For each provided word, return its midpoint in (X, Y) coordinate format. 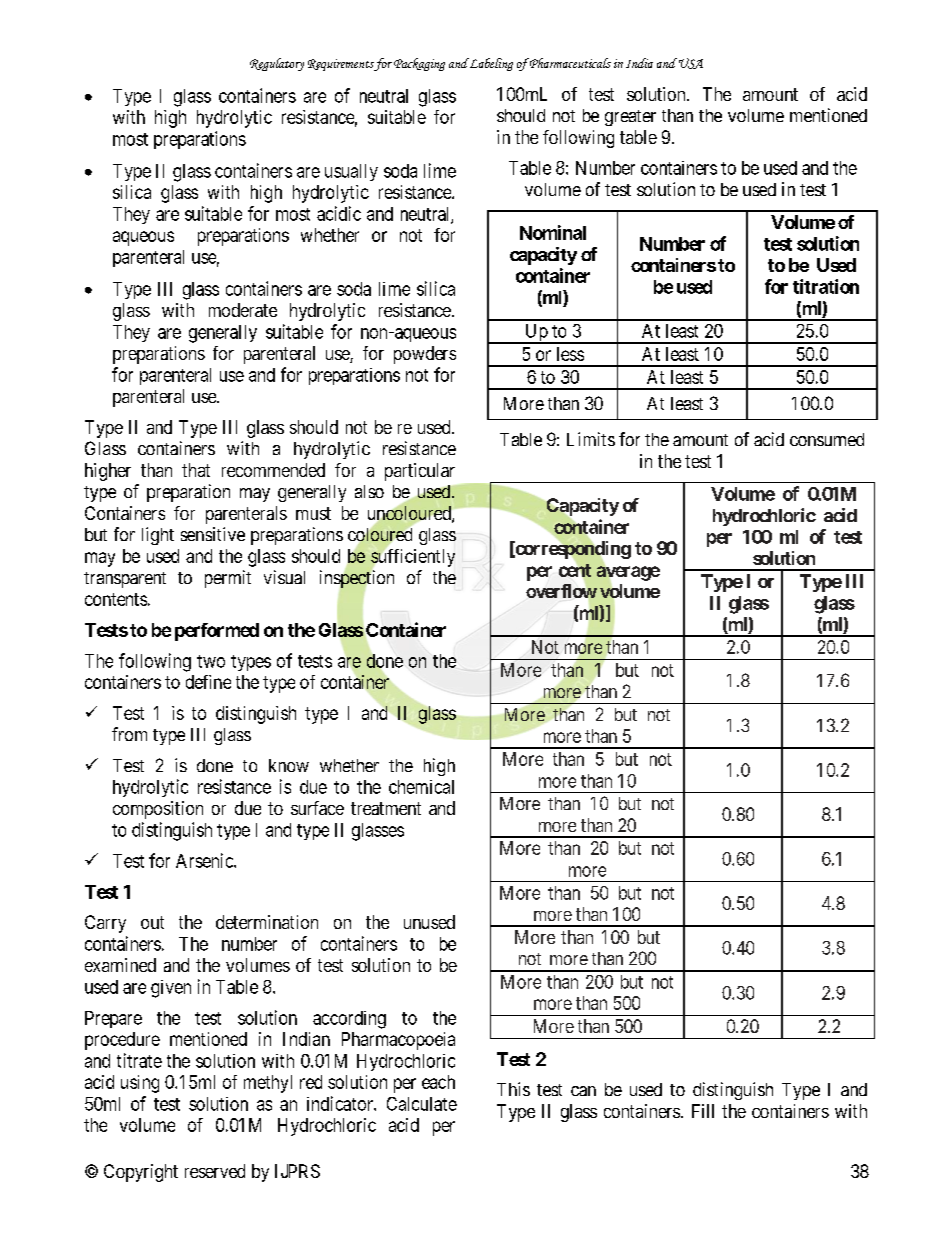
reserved (215, 1171)
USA (689, 63)
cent (575, 570)
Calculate (422, 1104)
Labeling (490, 64)
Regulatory (277, 64)
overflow (561, 591)
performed (217, 632)
